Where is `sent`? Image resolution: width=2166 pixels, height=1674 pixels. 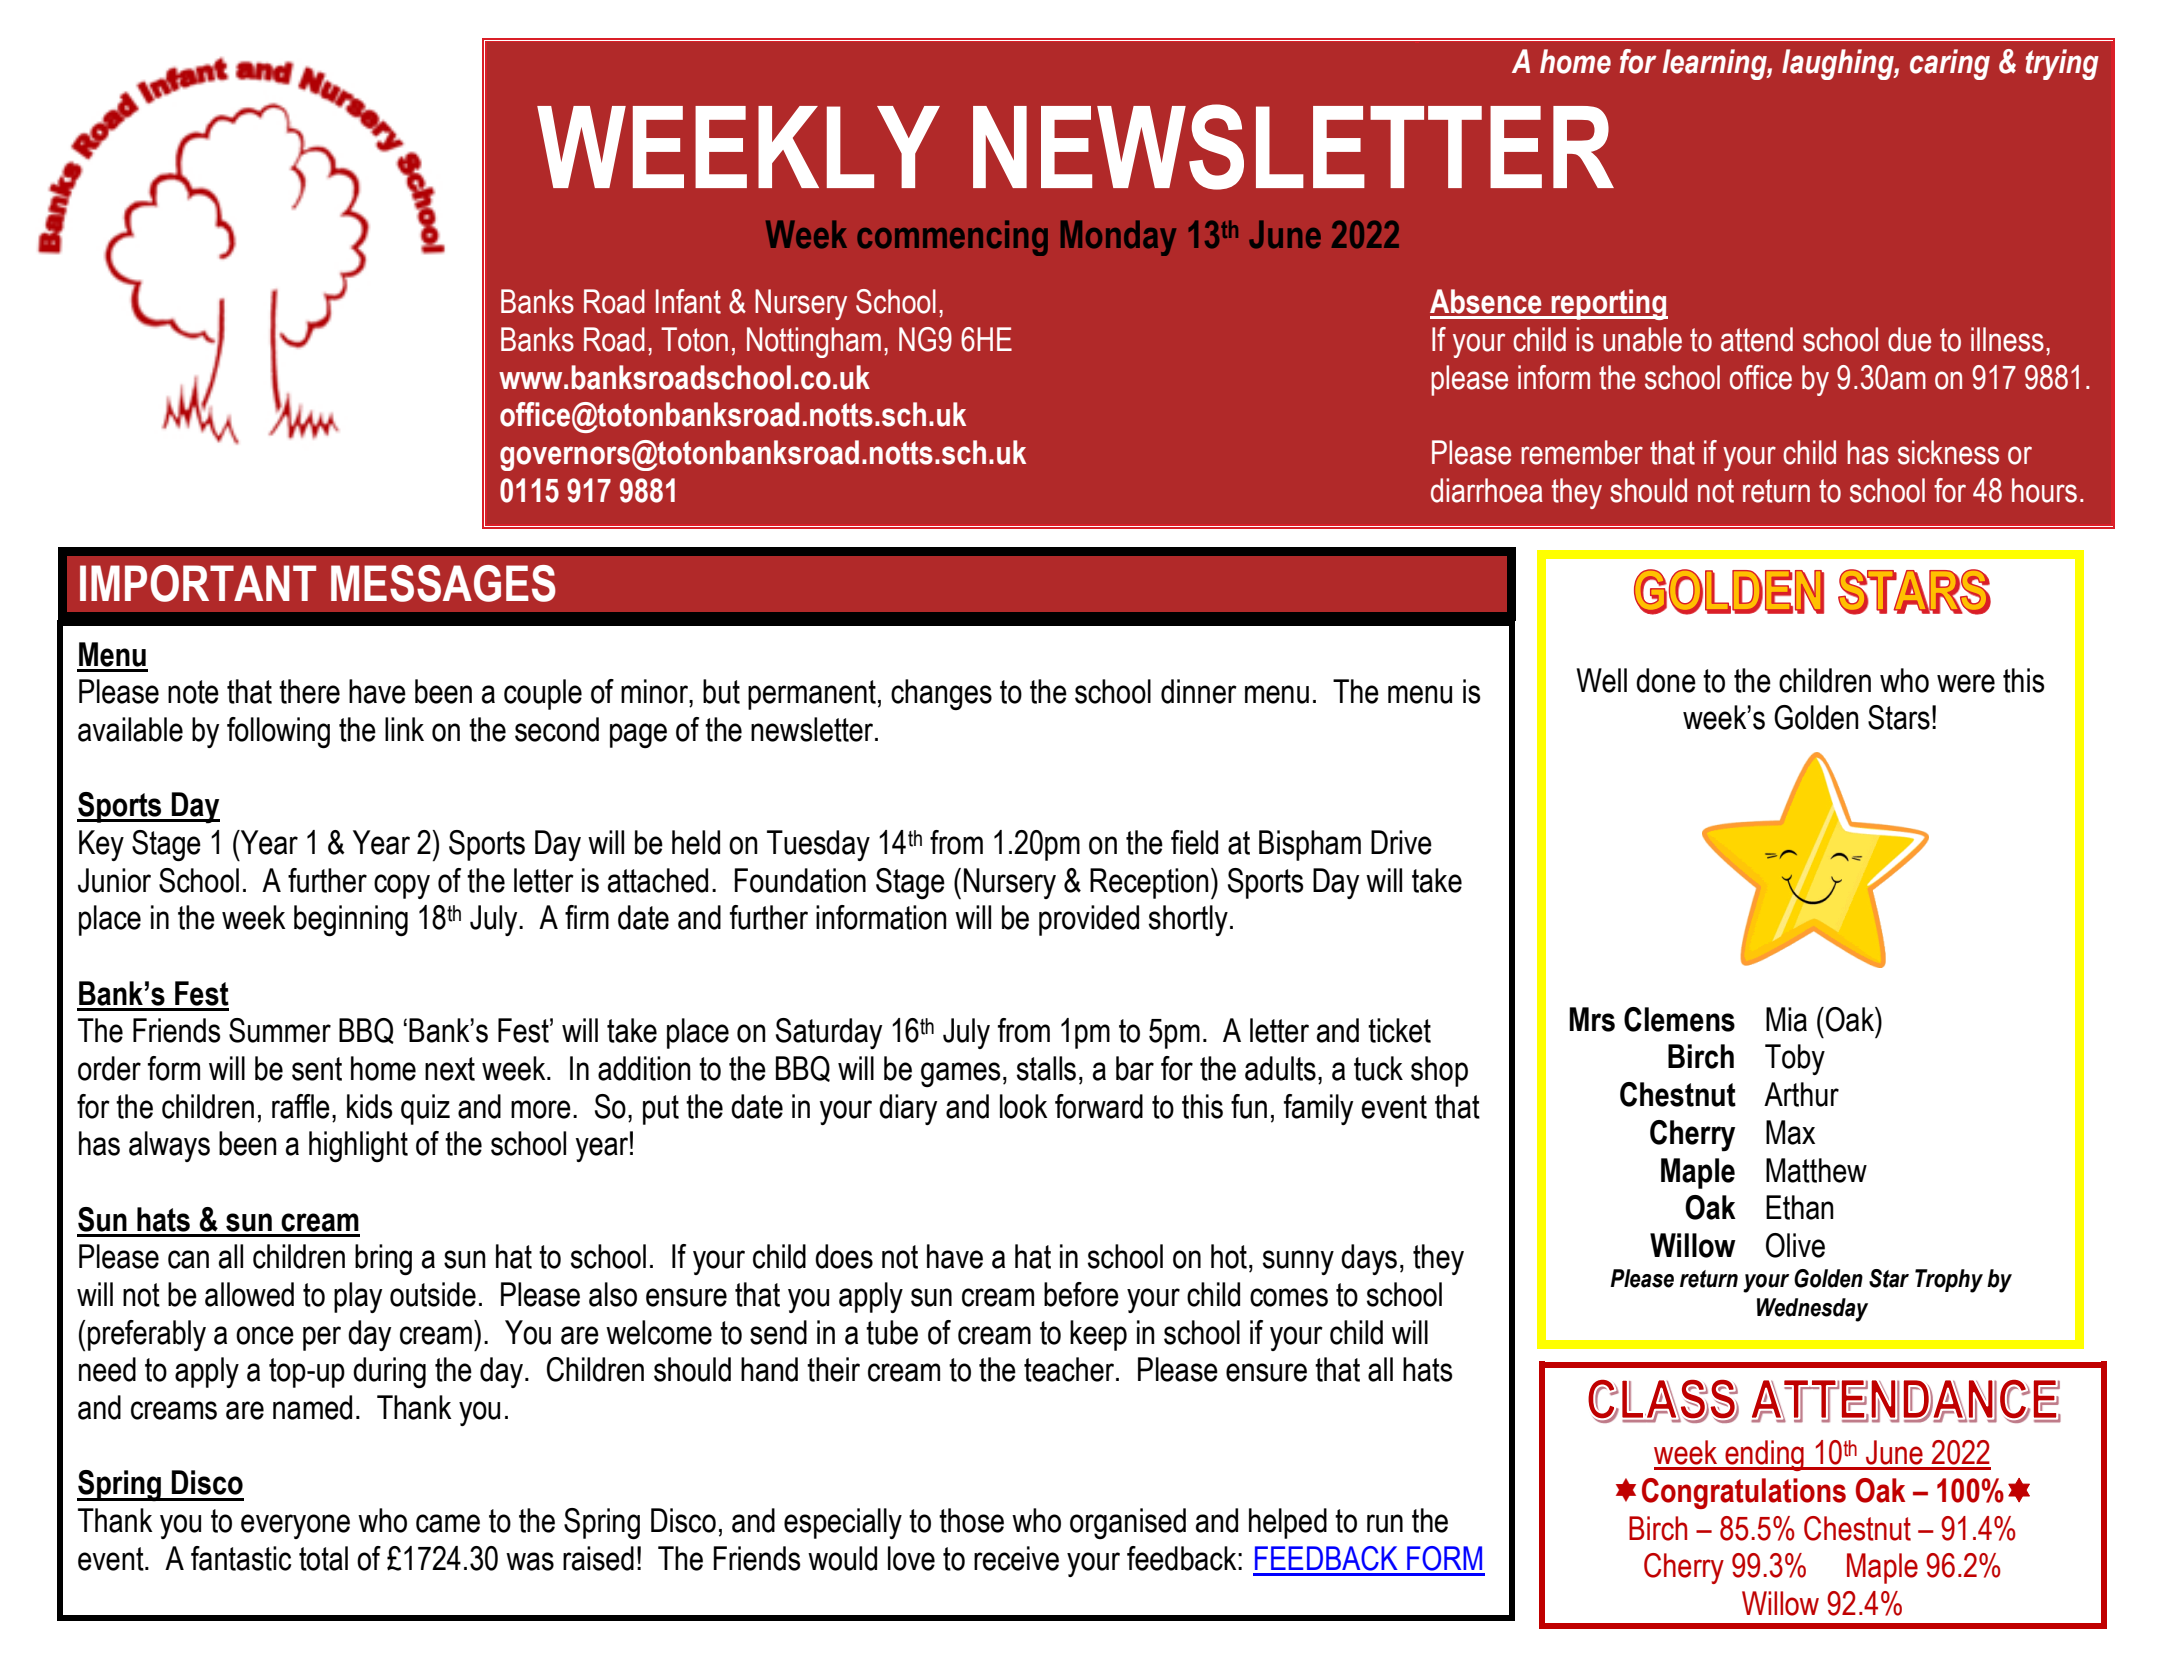
sent is located at coordinates (317, 1069).
